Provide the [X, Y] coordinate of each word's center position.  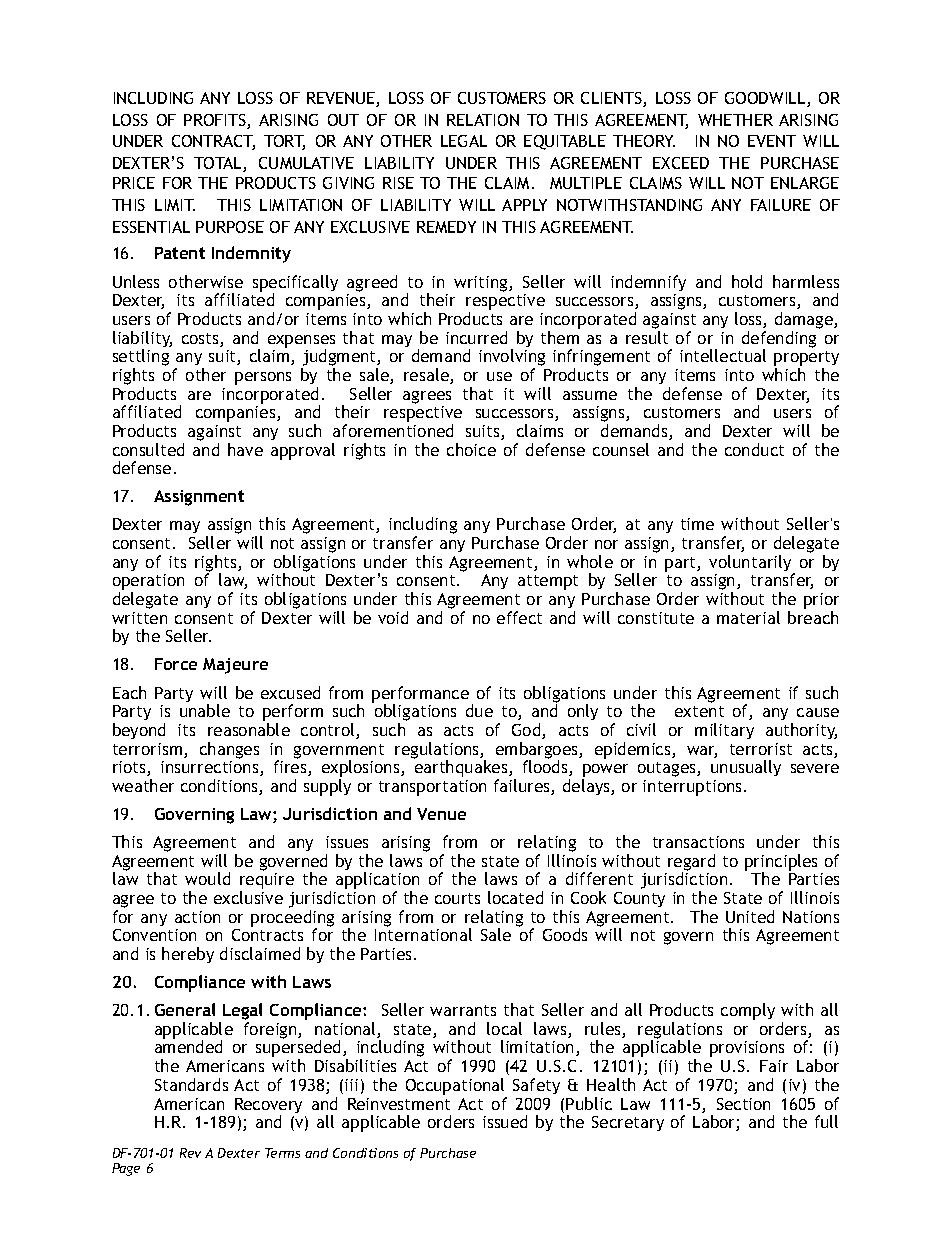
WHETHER [735, 120]
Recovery [268, 1107]
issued [505, 1121]
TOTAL [219, 164]
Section [743, 1104]
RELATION [483, 120]
